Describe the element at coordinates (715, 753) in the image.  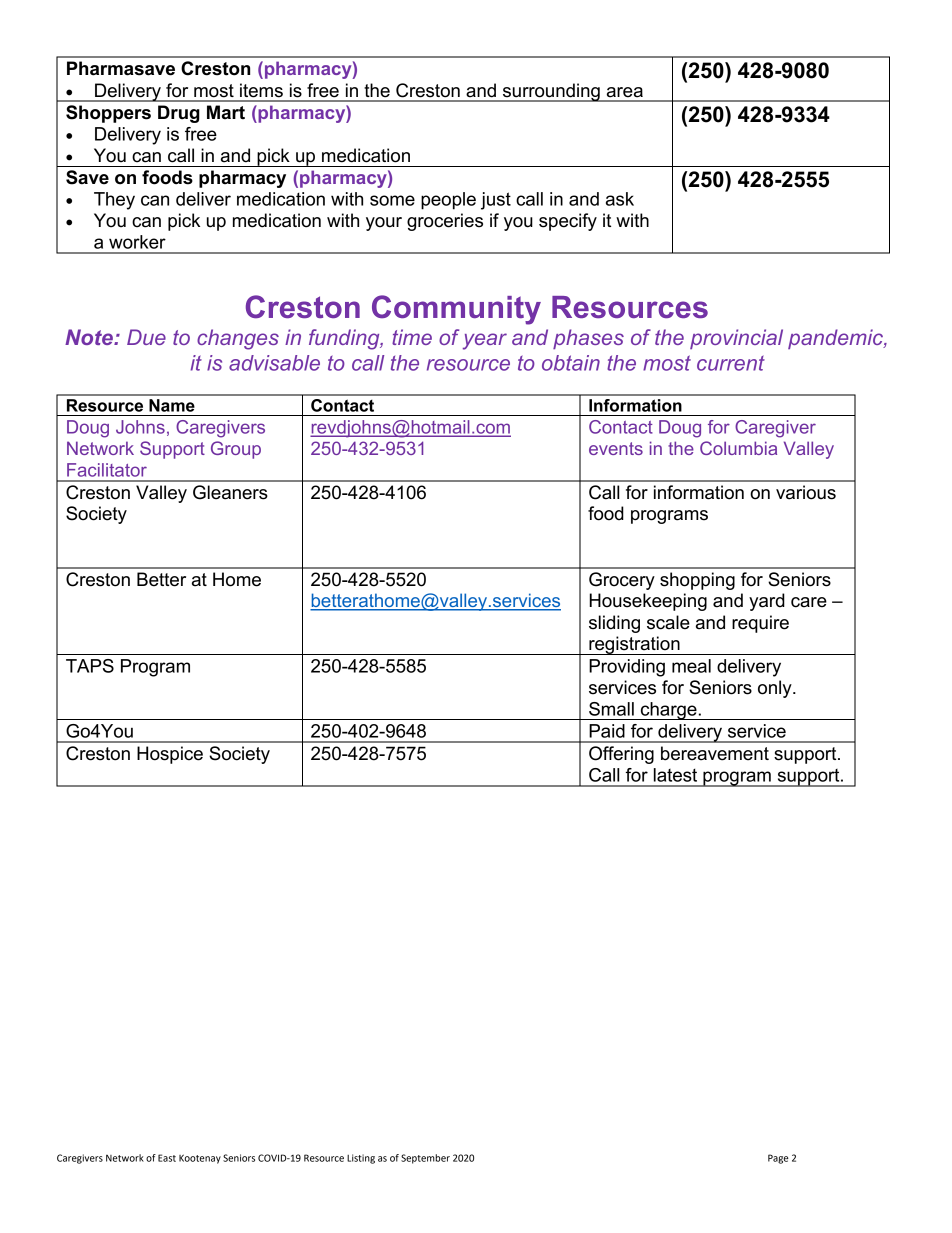
I see `bereavement` at that location.
